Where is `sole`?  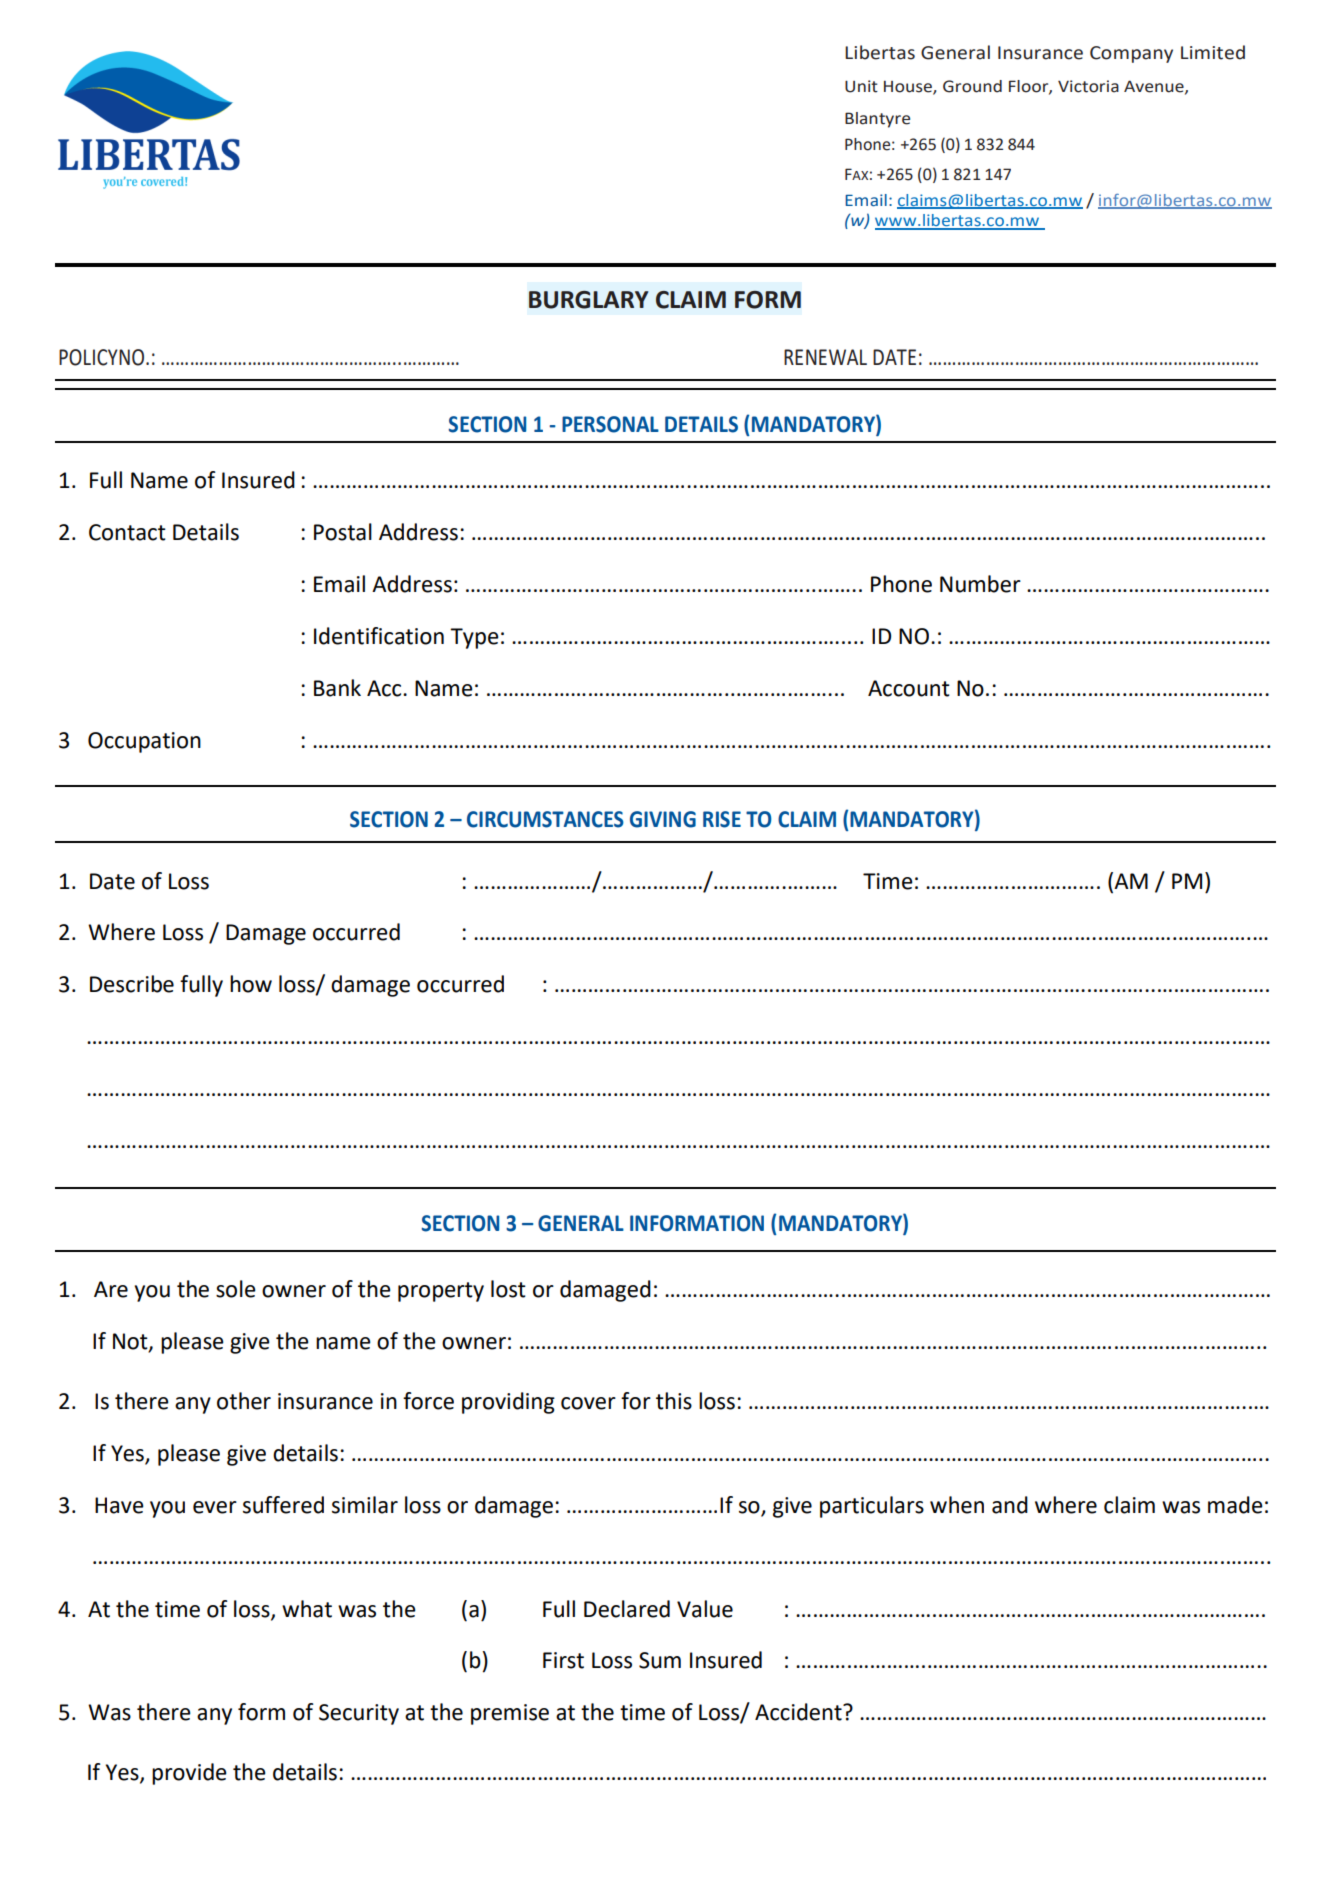 sole is located at coordinates (236, 1289).
